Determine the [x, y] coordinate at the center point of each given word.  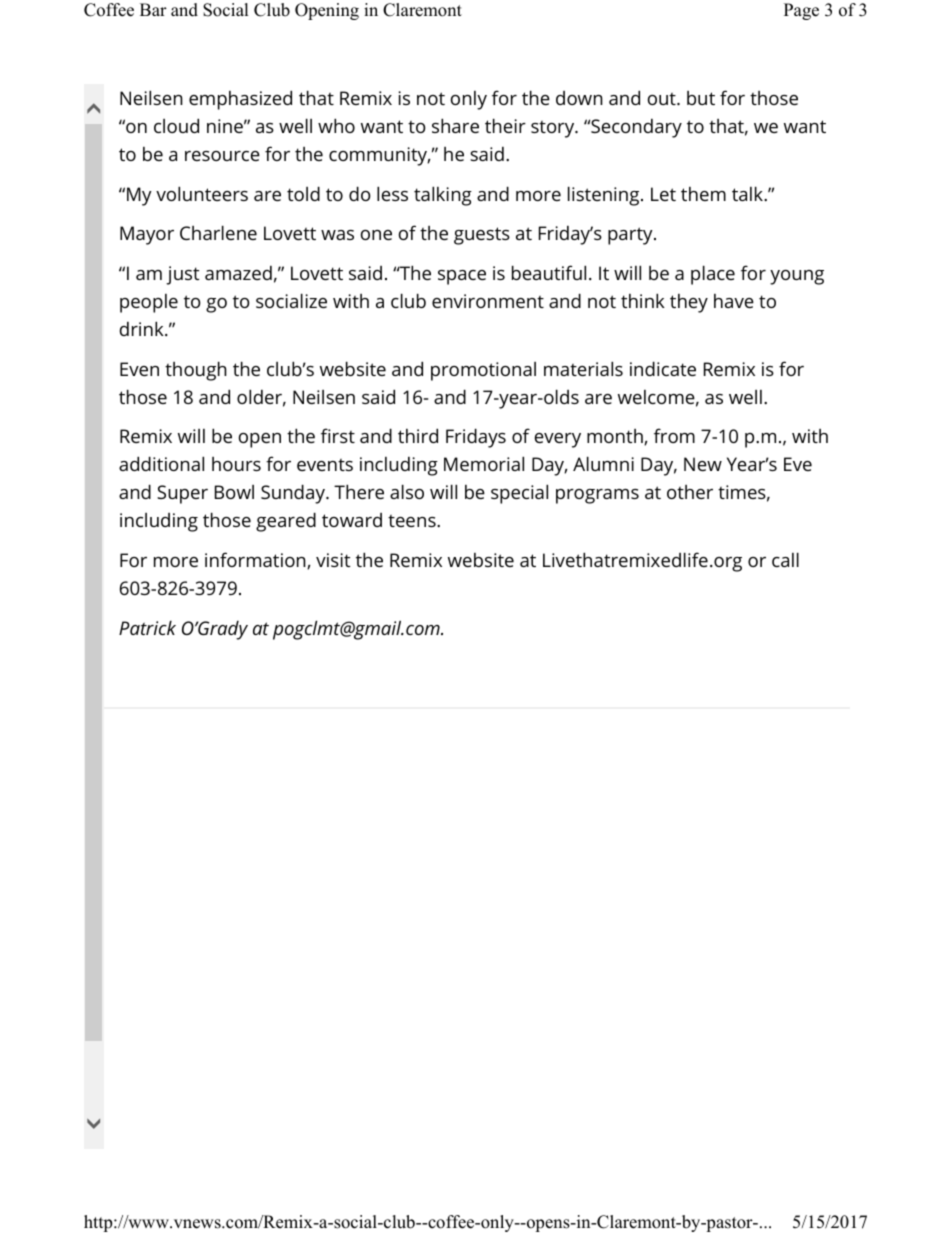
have [734, 301]
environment [488, 301]
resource [222, 156]
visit [333, 560]
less [392, 193]
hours [236, 464]
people [149, 303]
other [690, 492]
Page [801, 11]
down [579, 98]
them [703, 194]
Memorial [484, 463]
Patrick [147, 627]
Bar [153, 9]
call [785, 559]
